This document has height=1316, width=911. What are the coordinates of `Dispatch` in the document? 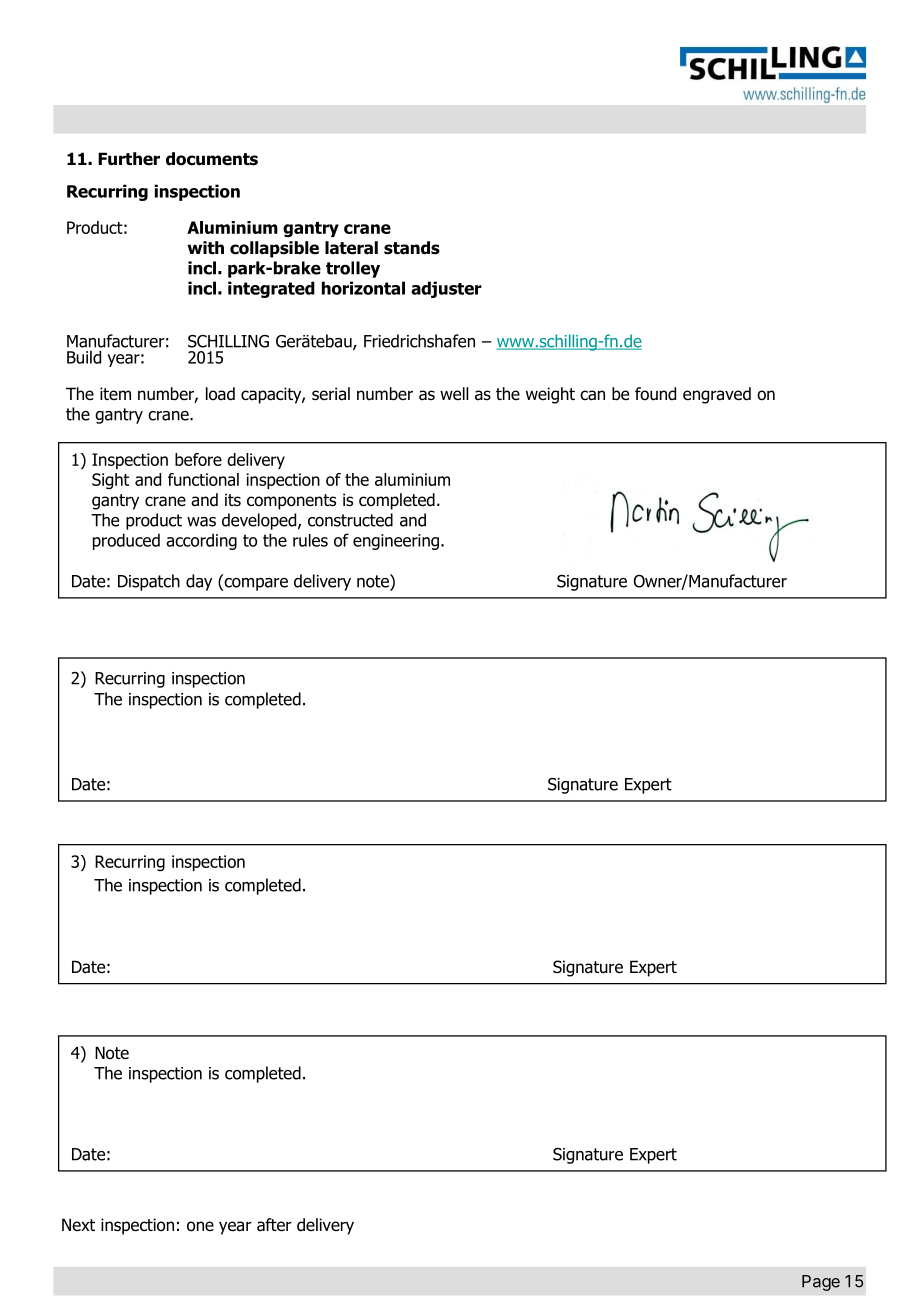 It's located at (149, 582).
